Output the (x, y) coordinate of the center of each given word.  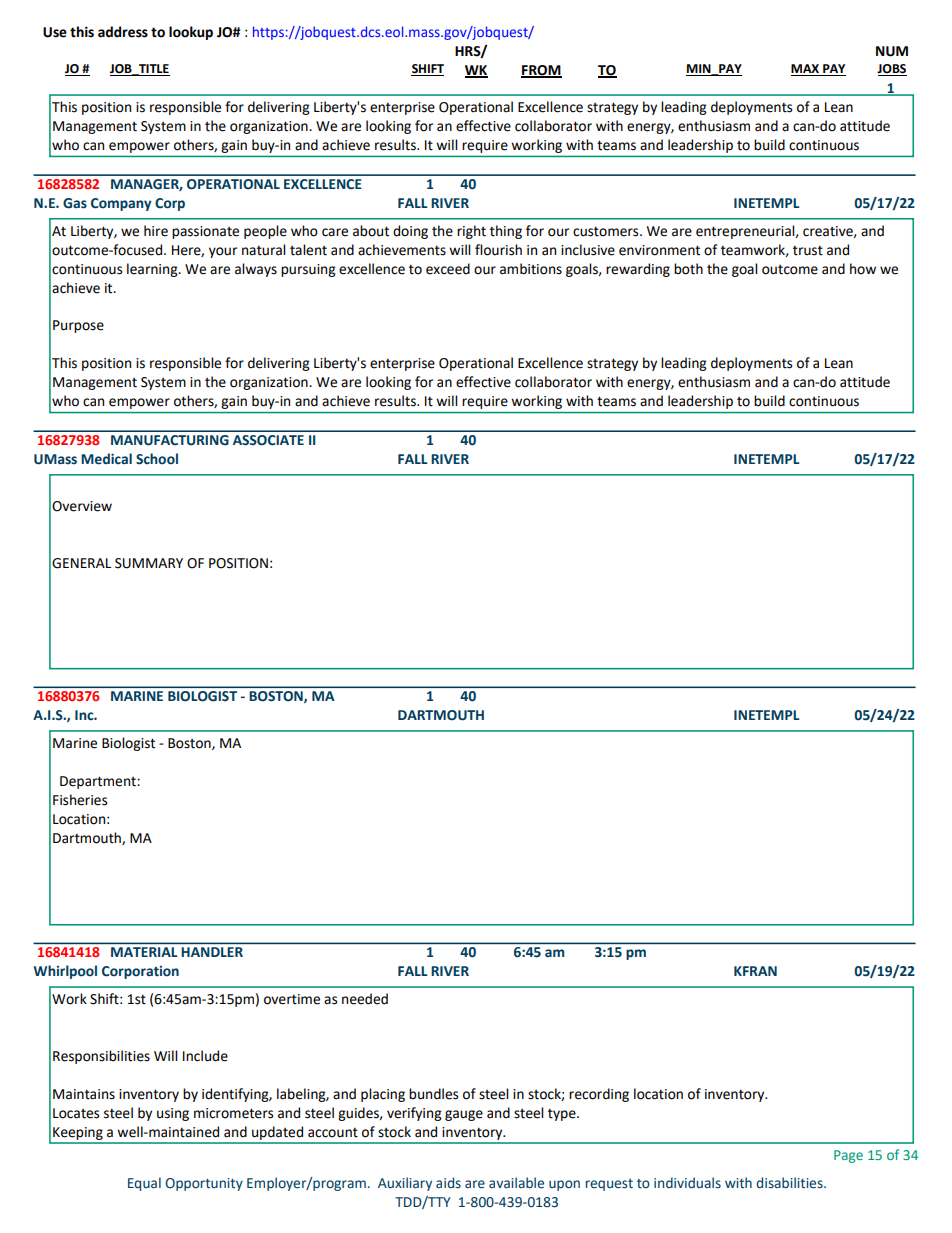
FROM (541, 71)
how (863, 269)
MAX (806, 70)
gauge (464, 1115)
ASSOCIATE (268, 440)
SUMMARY (149, 563)
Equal (144, 1184)
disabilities (790, 1183)
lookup (191, 33)
